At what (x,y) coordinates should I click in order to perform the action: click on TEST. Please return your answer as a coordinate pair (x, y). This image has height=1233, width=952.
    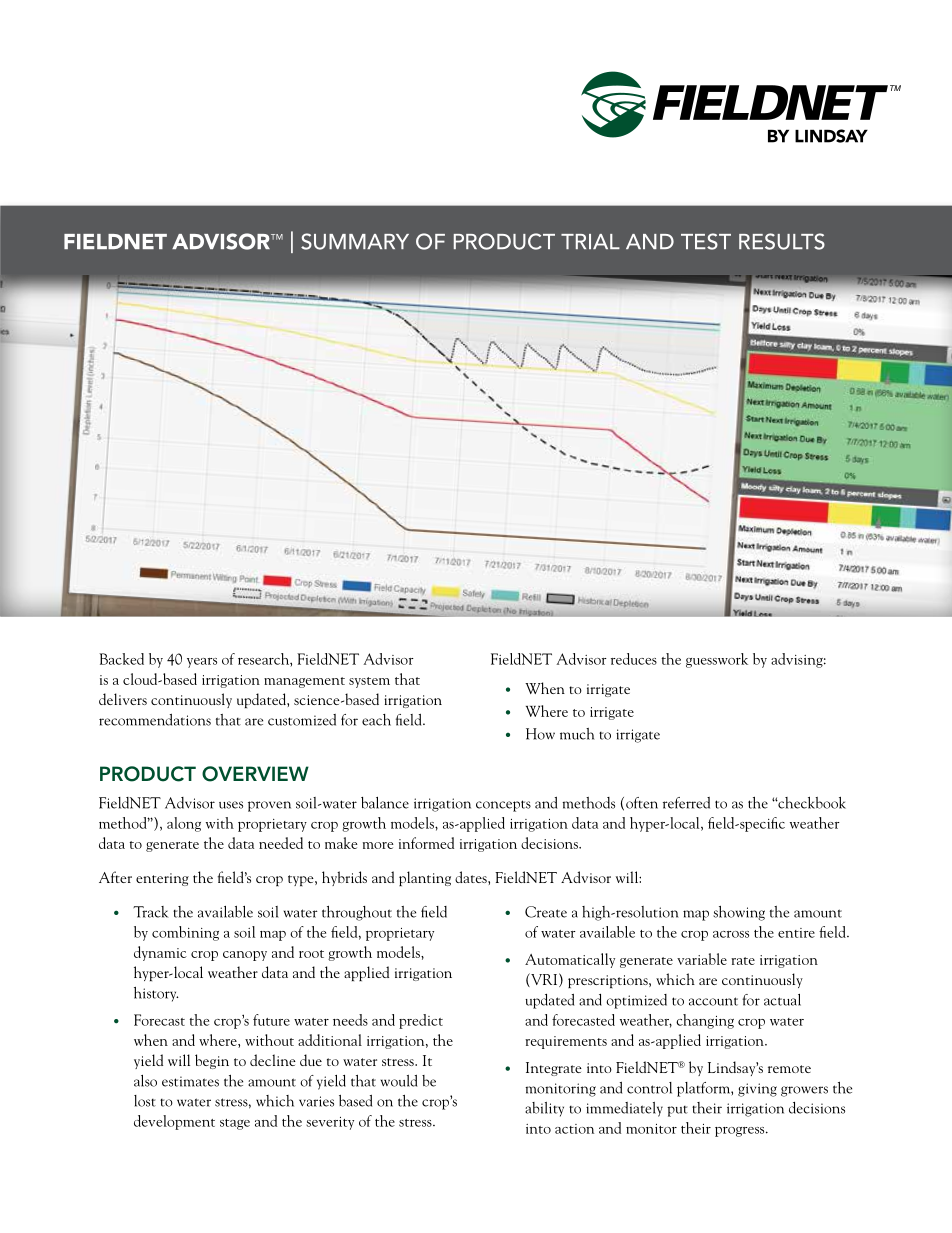
    Looking at the image, I should click on (706, 241).
